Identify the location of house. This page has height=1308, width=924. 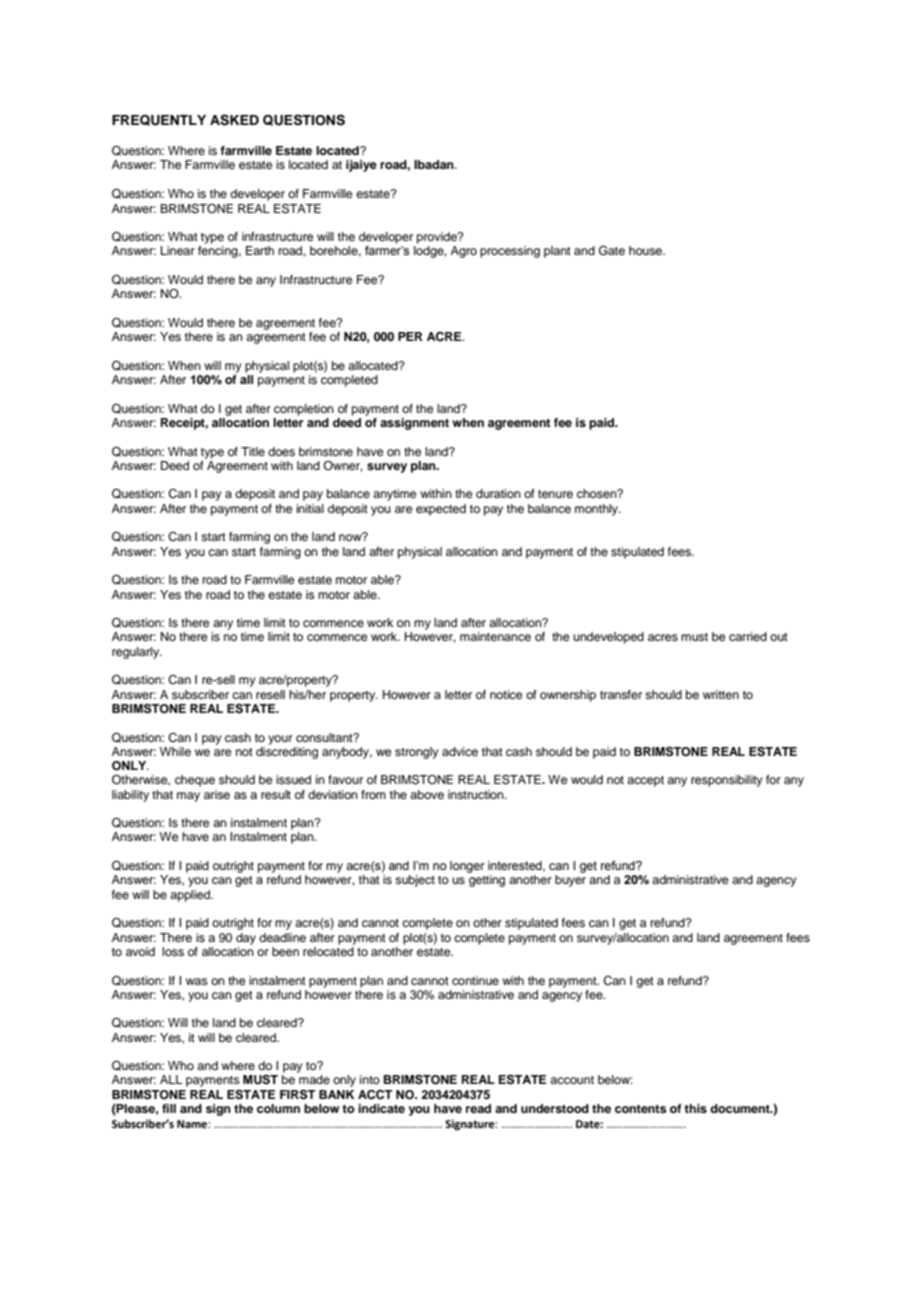
(647, 250).
